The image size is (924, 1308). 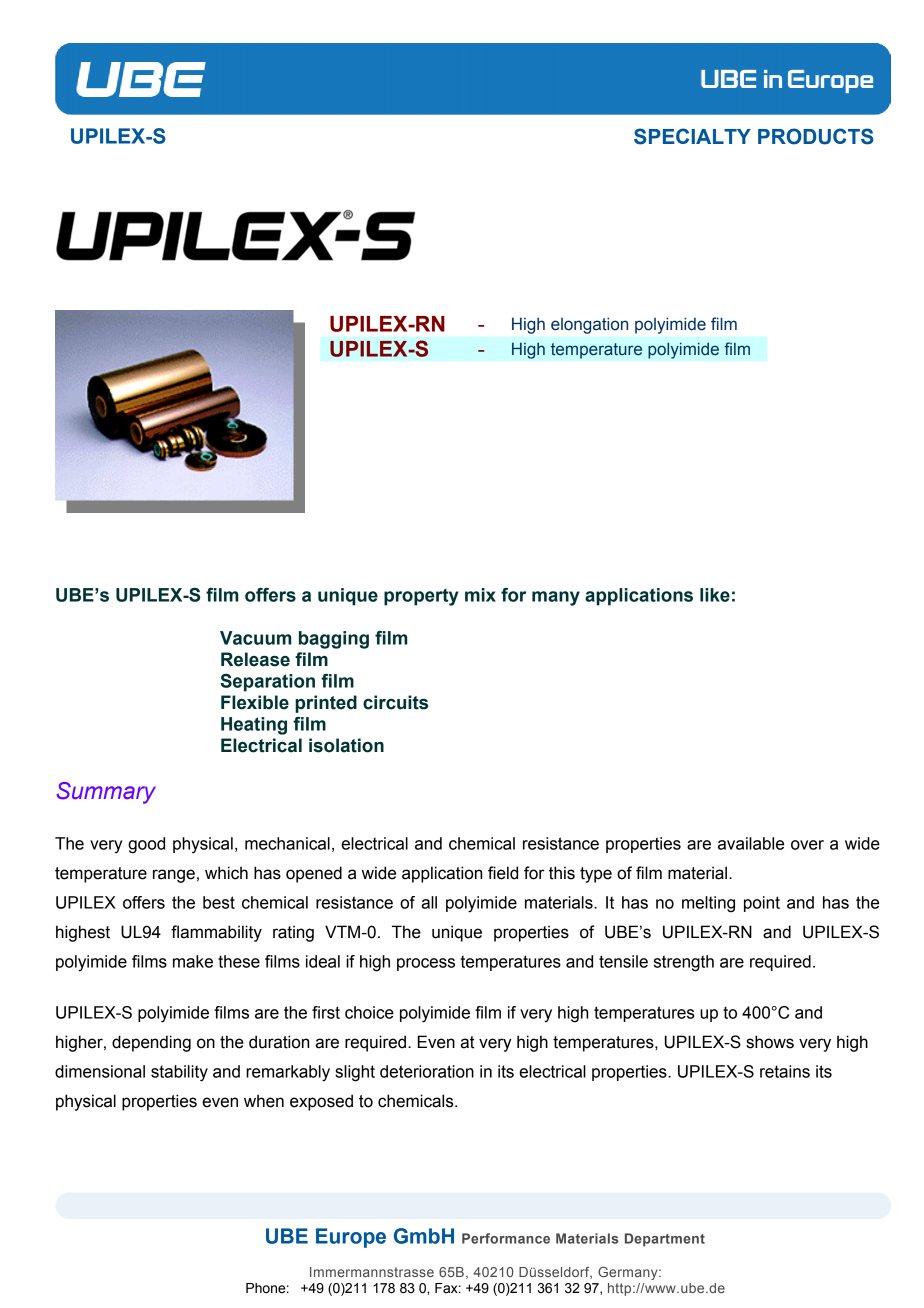 I want to click on range, so click(x=174, y=876).
